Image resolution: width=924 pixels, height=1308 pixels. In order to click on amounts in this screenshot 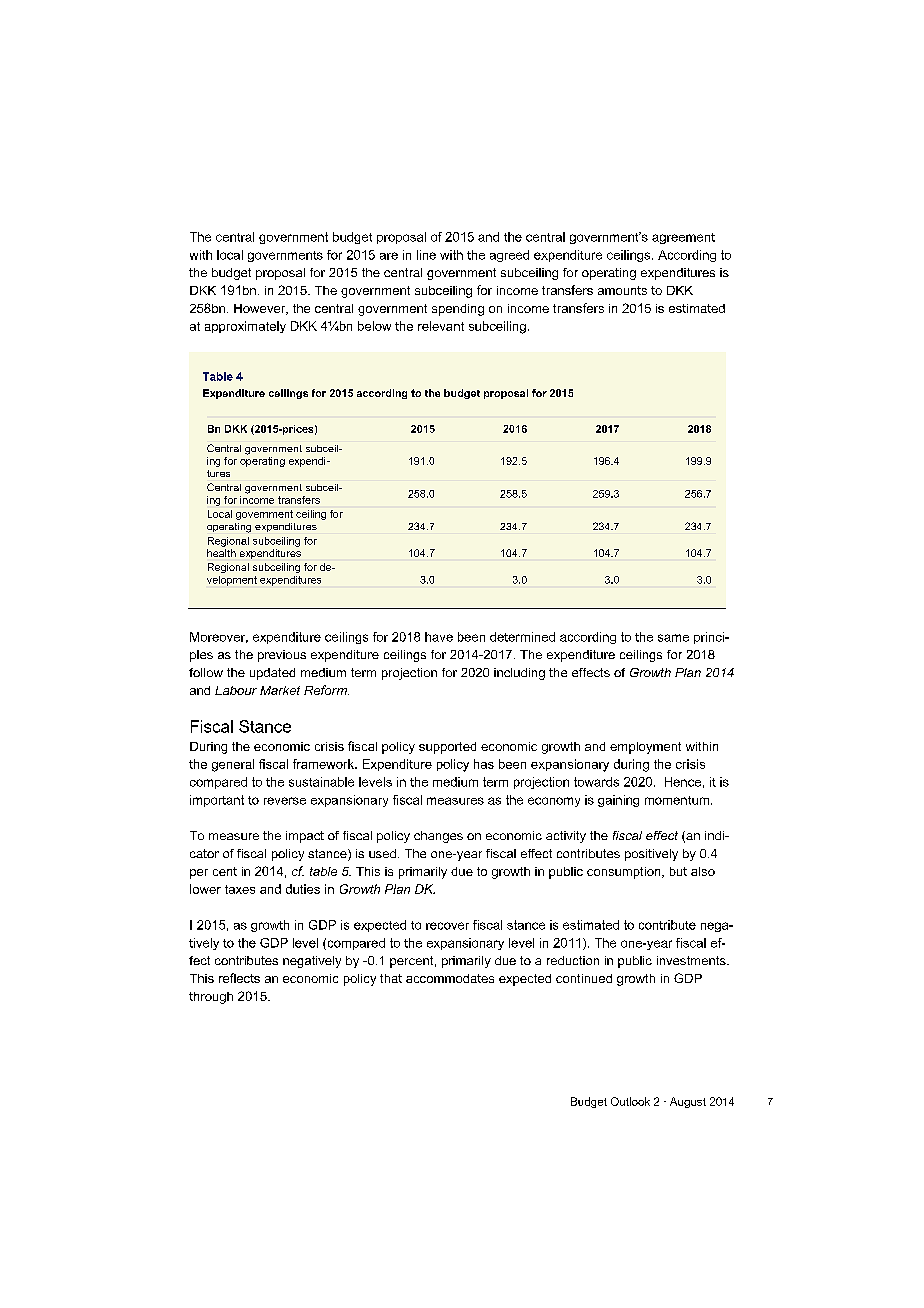, I will do `click(622, 290)`.
